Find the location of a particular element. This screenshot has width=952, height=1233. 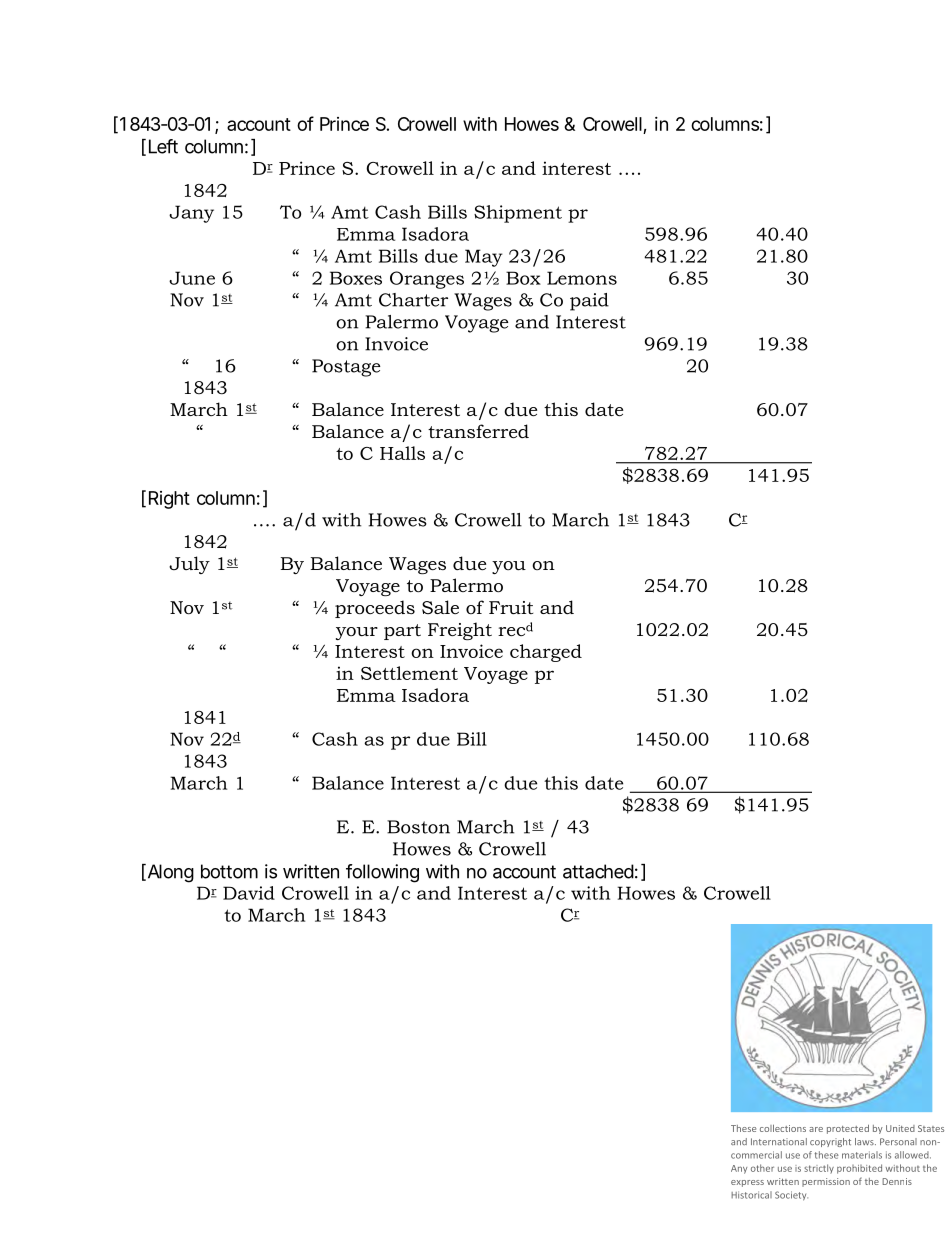

following is located at coordinates (382, 873).
